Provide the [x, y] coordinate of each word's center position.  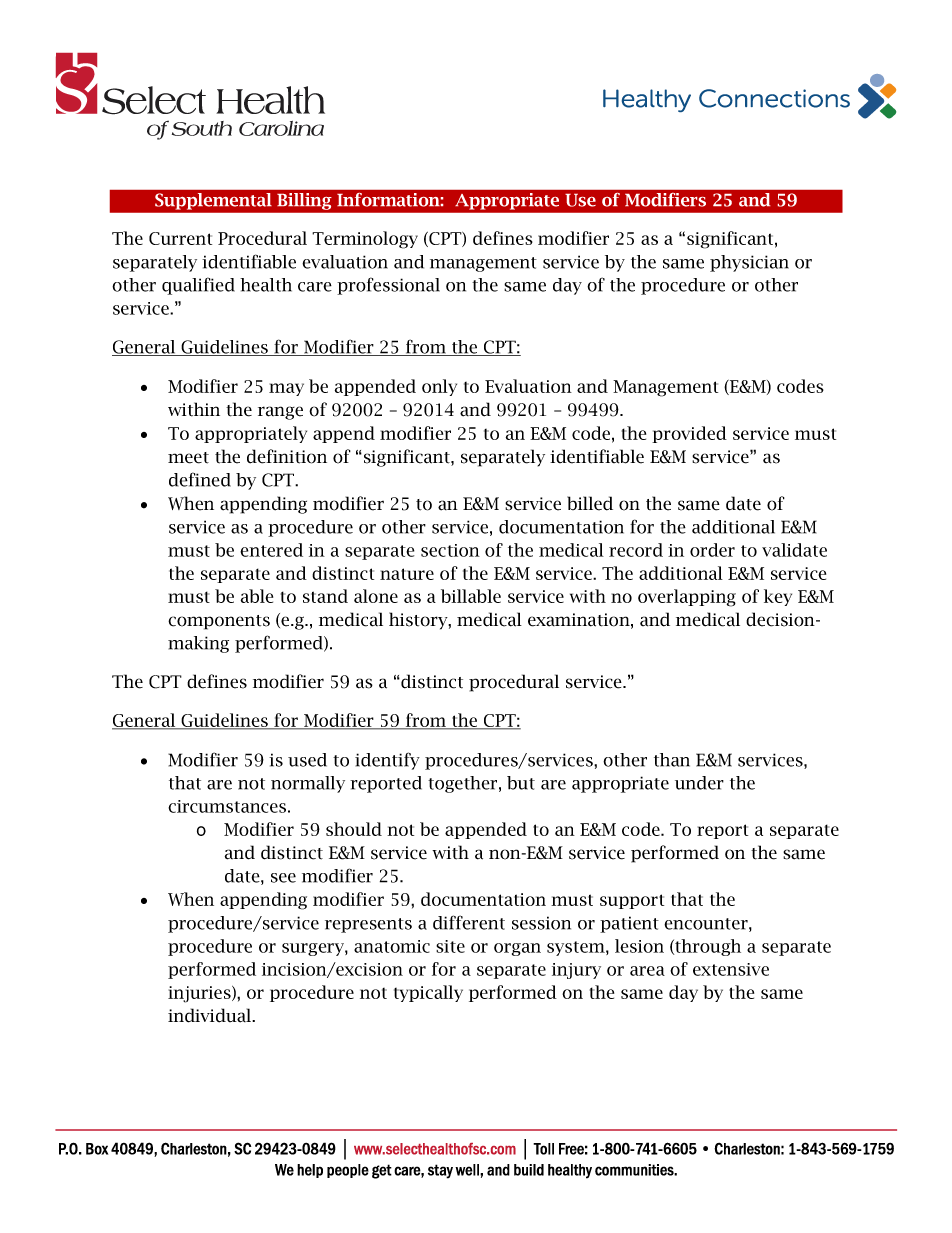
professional [388, 286]
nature [407, 574]
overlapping [687, 598]
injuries [200, 994]
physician [749, 263]
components [219, 622]
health [266, 285]
